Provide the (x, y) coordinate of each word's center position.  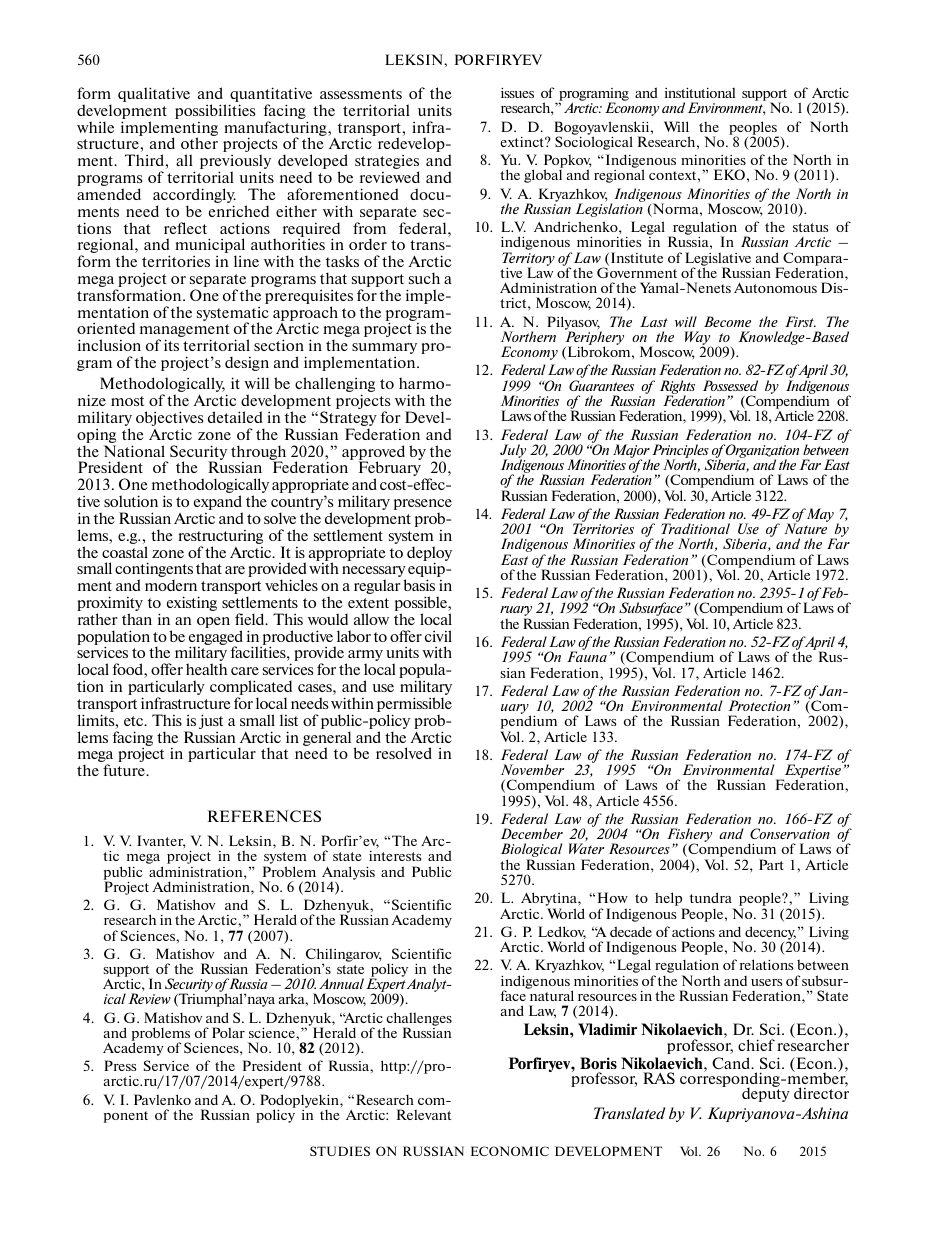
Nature (805, 528)
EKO (729, 174)
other (199, 143)
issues (517, 93)
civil (438, 636)
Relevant (424, 1114)
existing (192, 603)
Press (120, 1065)
